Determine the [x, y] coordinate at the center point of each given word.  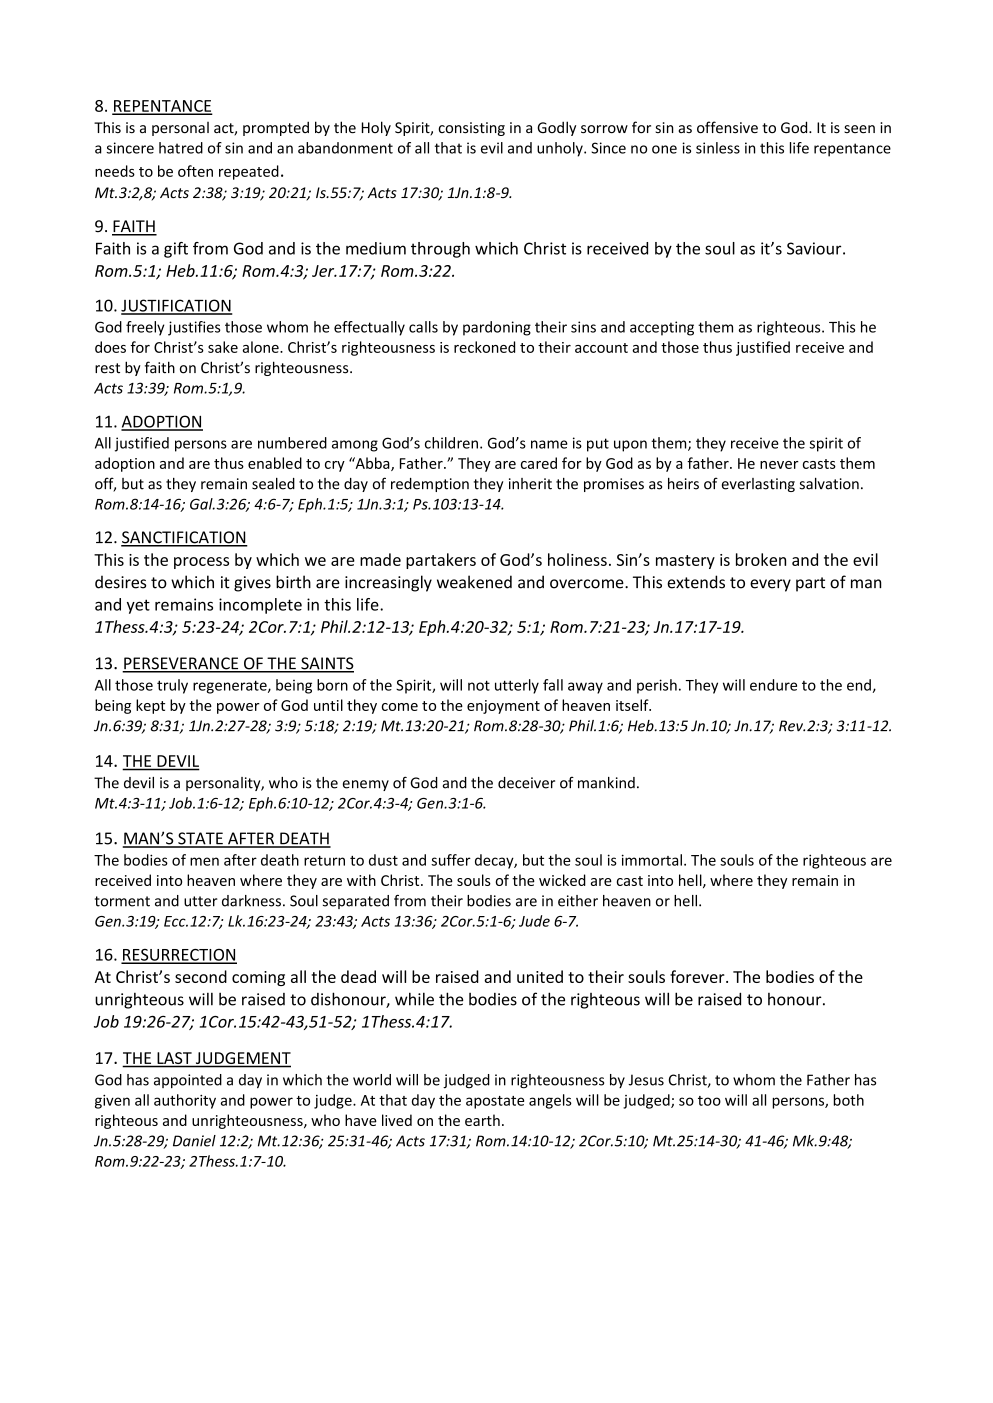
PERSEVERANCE [181, 664]
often [195, 171]
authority [185, 1101]
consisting [471, 129]
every [770, 585]
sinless [718, 148]
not [479, 685]
